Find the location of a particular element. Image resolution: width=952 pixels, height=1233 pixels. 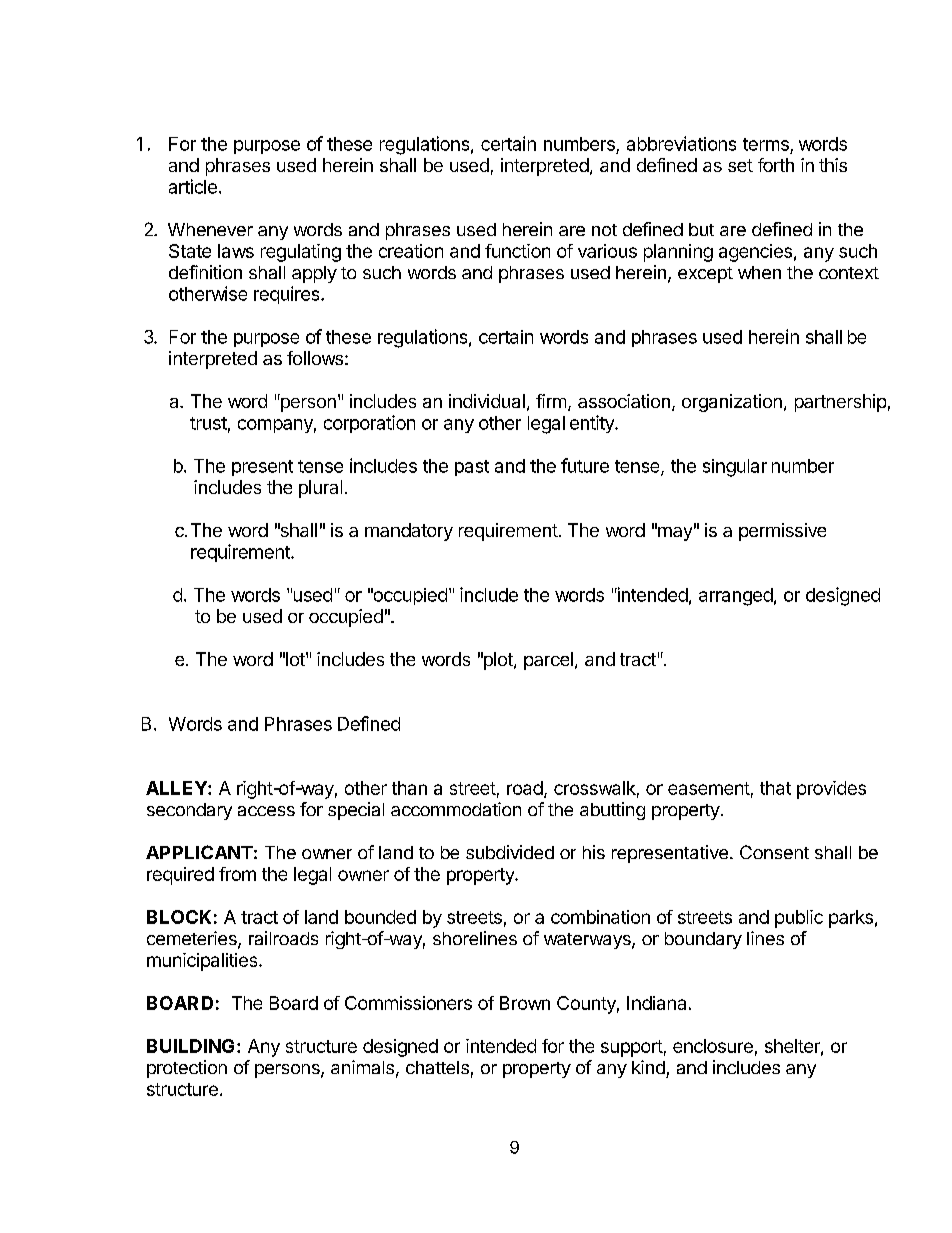

Consent is located at coordinates (774, 852).
